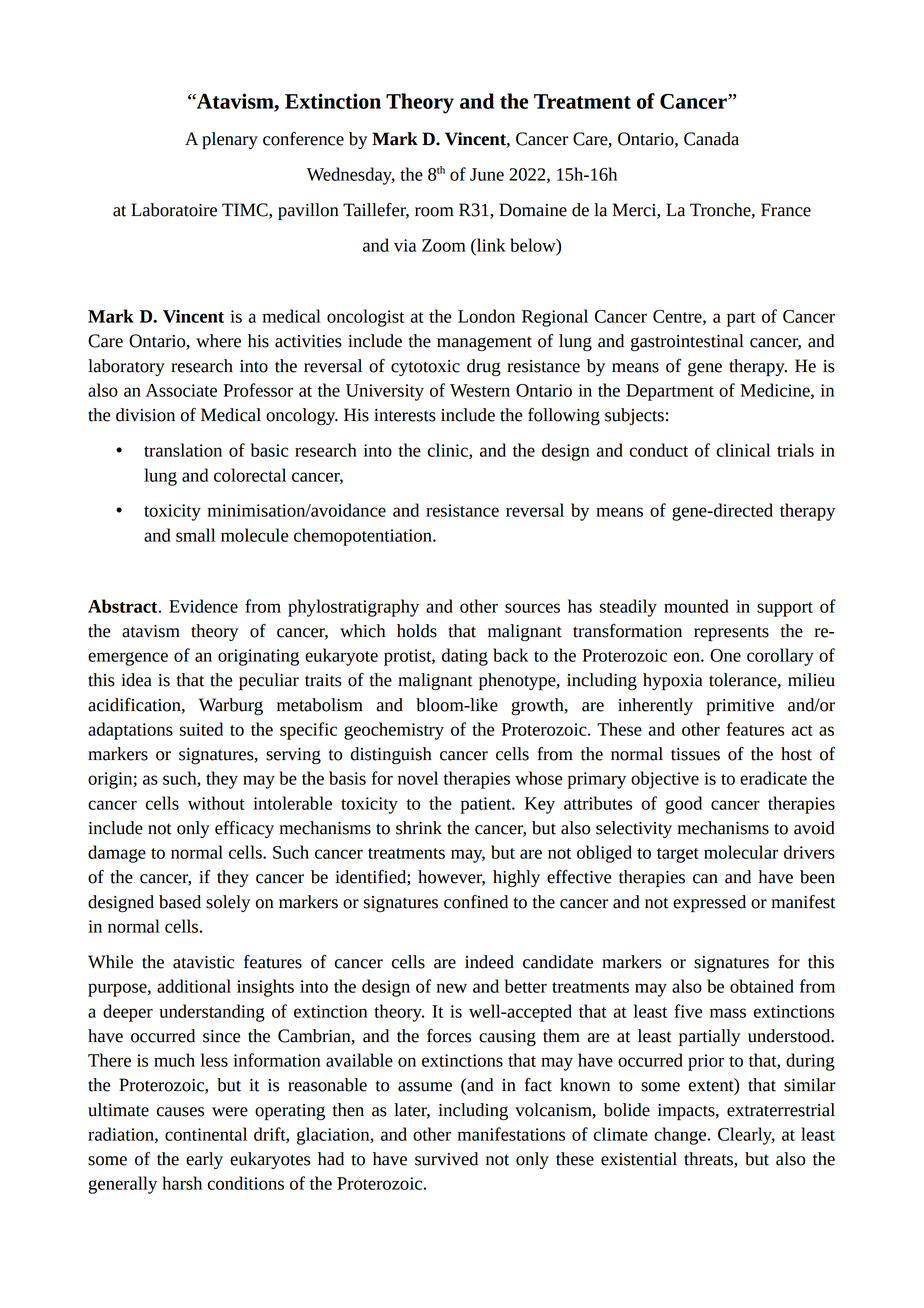 This screenshot has width=924, height=1308. Describe the element at coordinates (487, 174) in the screenshot. I see `June` at that location.
